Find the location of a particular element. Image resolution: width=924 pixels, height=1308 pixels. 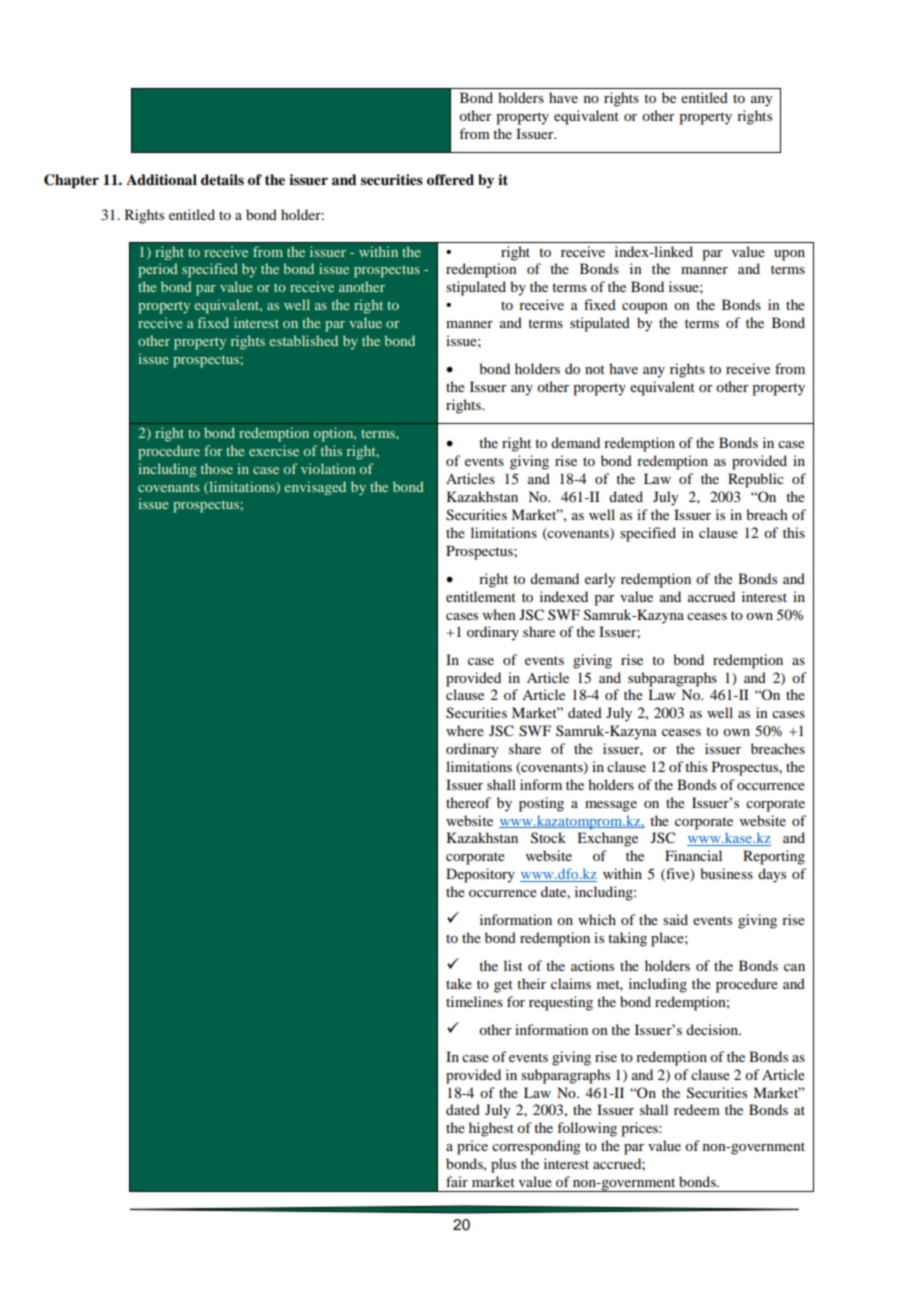

Republic is located at coordinates (756, 480).
